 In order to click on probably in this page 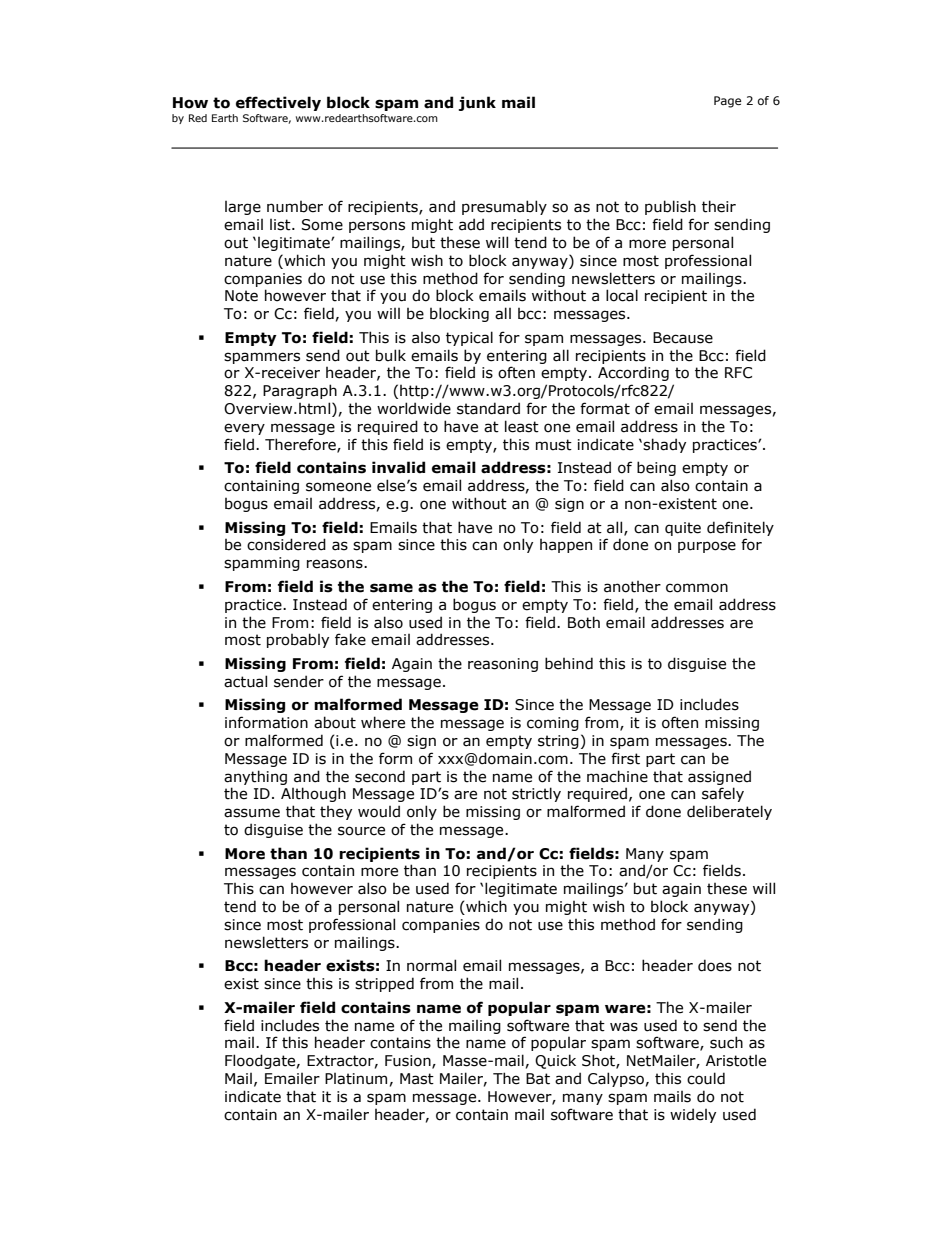, I will do `click(298, 640)`.
